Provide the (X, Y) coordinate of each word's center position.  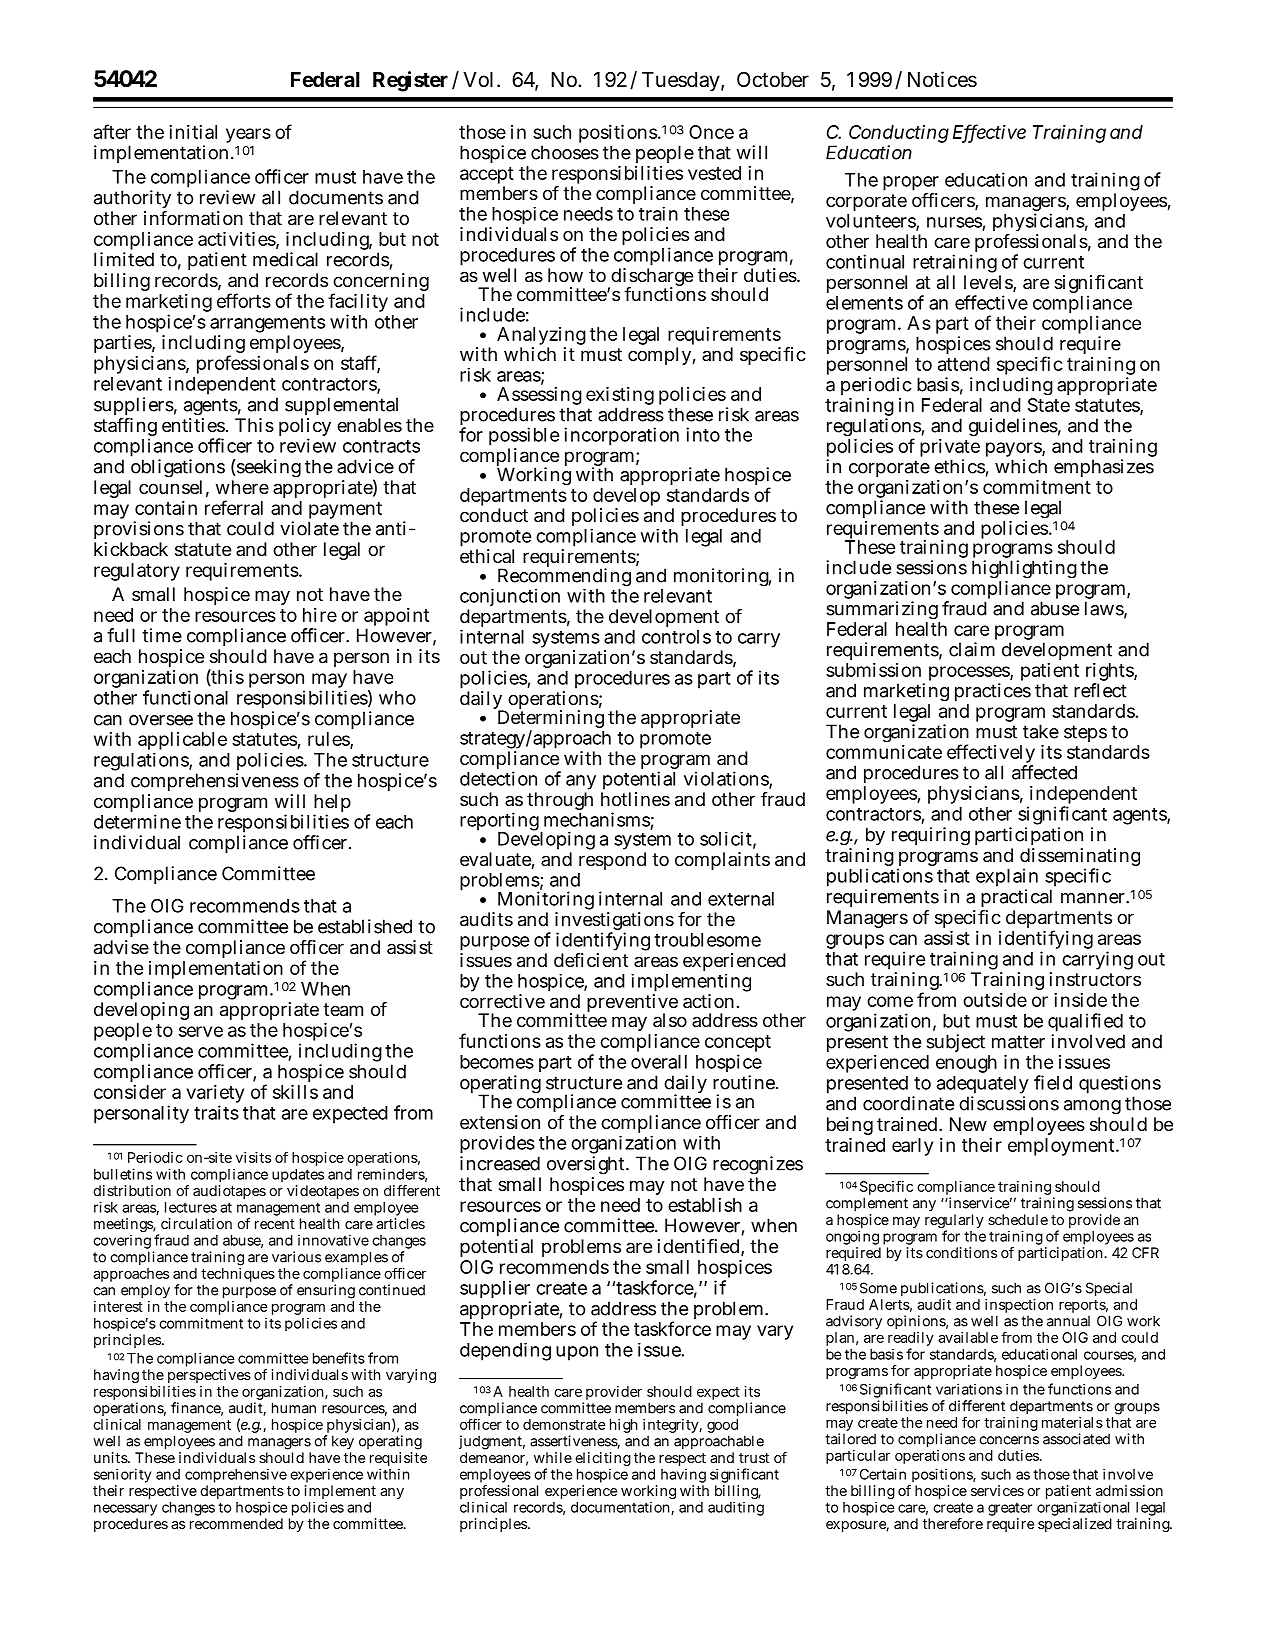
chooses (565, 152)
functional (185, 697)
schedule (1018, 1219)
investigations (614, 922)
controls (676, 637)
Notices (942, 79)
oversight (587, 1167)
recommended (236, 1523)
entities (193, 425)
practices (993, 692)
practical (1016, 898)
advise (121, 947)
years (248, 135)
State (1049, 405)
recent (275, 1224)
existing (620, 397)
